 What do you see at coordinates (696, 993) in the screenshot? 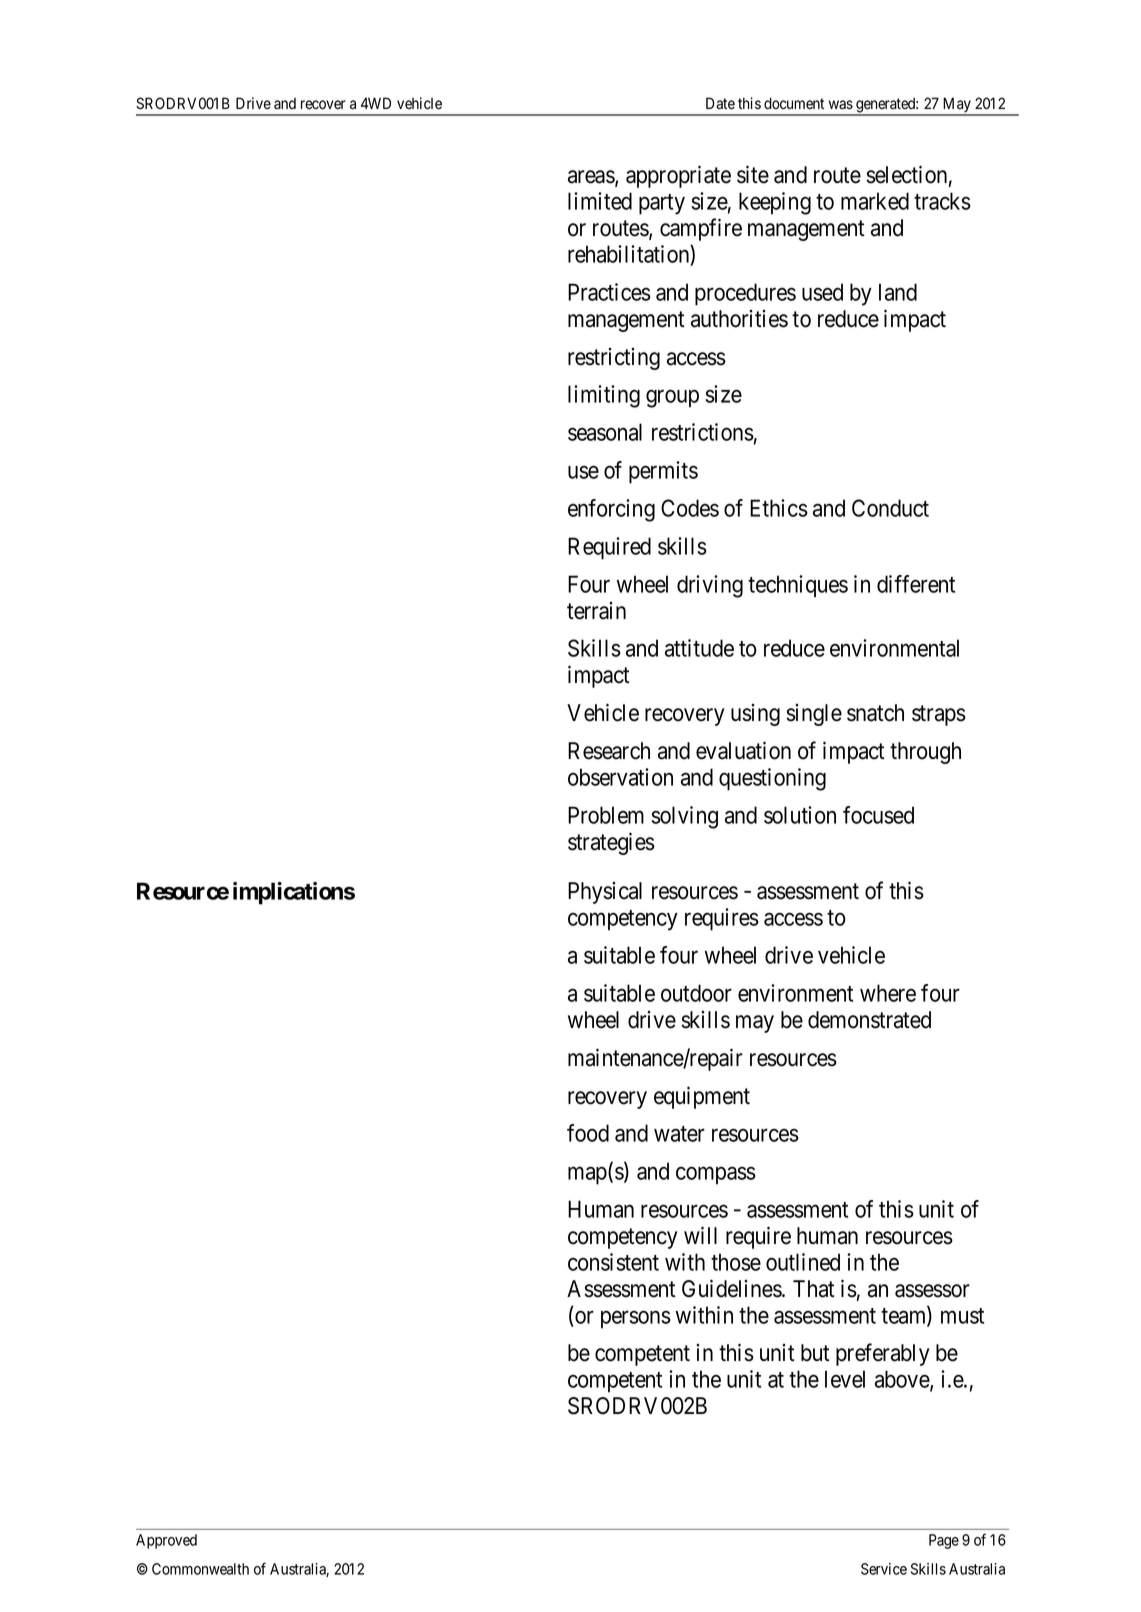
I see `outdoor` at bounding box center [696, 993].
